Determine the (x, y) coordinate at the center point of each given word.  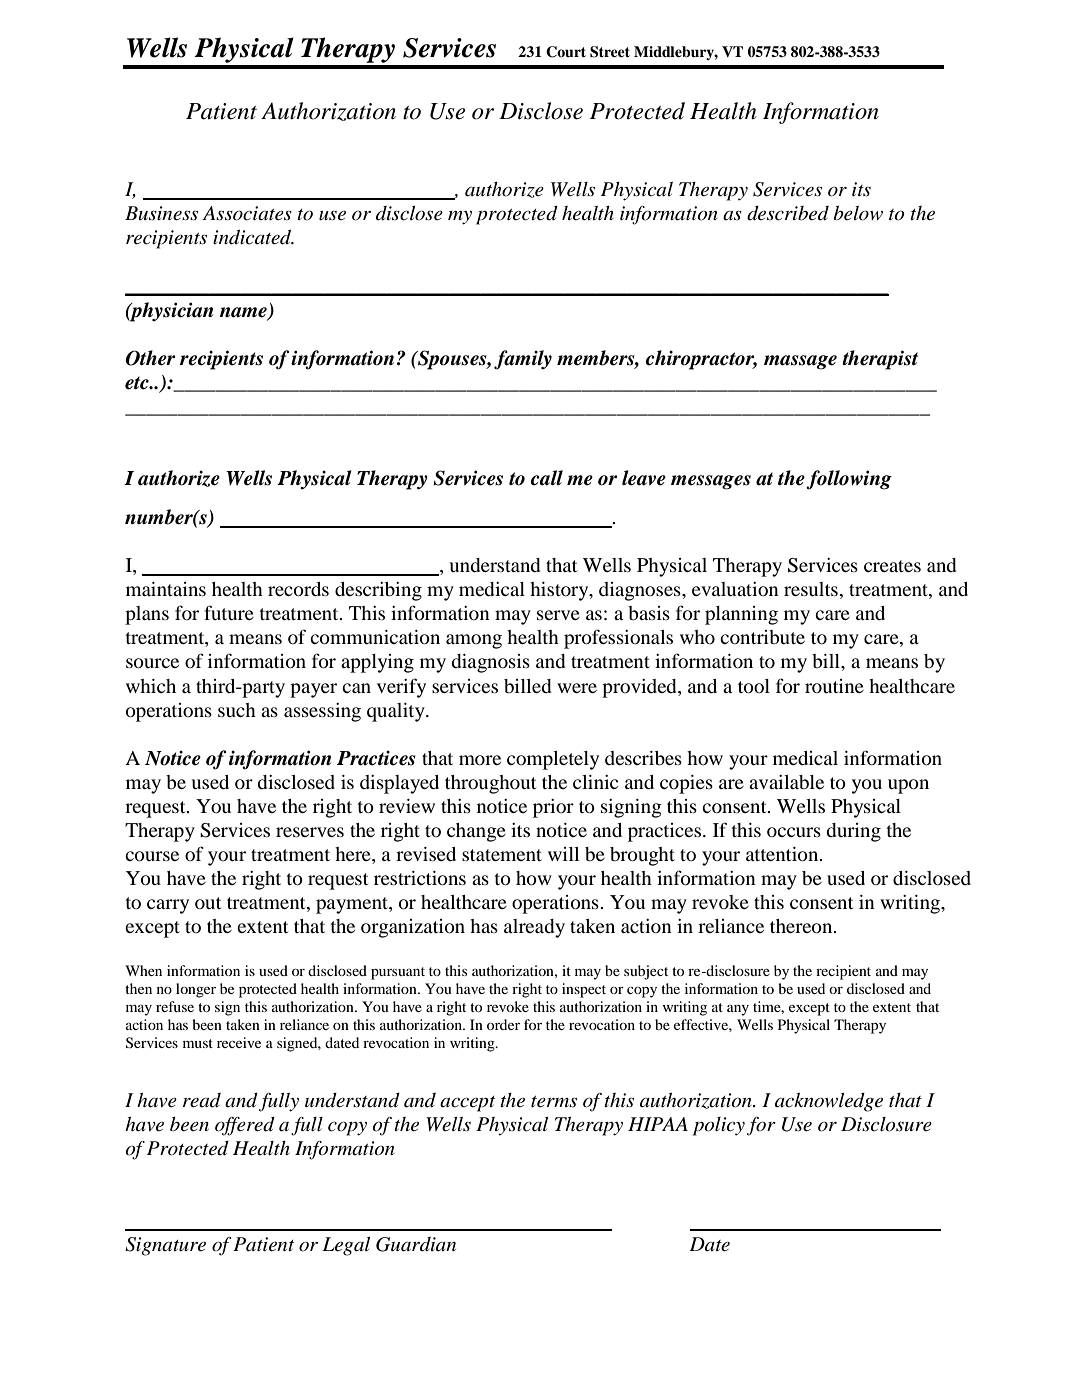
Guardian (416, 1244)
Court (566, 52)
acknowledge (829, 1102)
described (788, 213)
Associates (247, 213)
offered (245, 1126)
